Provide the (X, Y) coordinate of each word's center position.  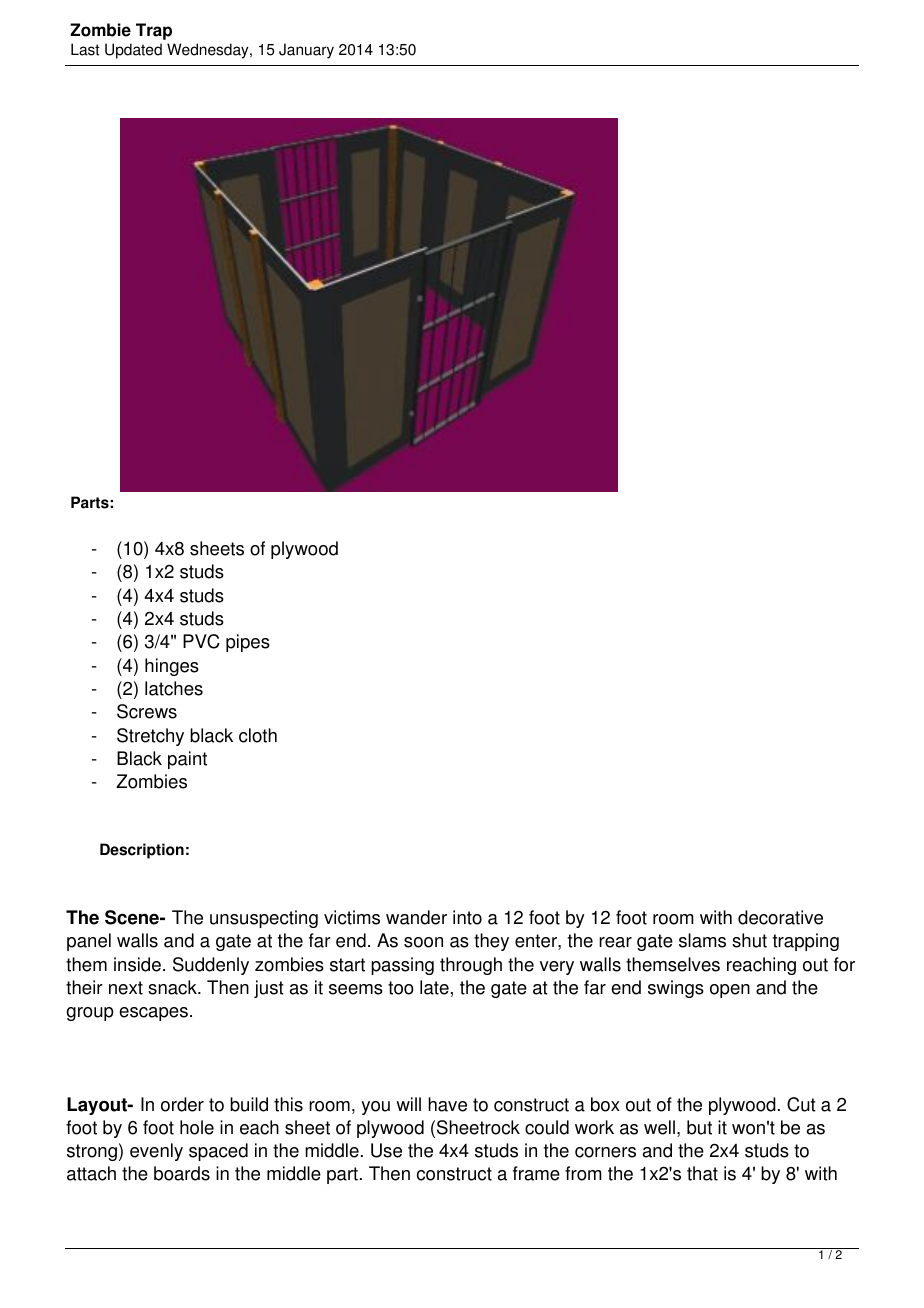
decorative (780, 917)
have (447, 1104)
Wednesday (209, 51)
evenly (156, 1152)
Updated (133, 51)
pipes (248, 643)
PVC (201, 641)
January (306, 51)
